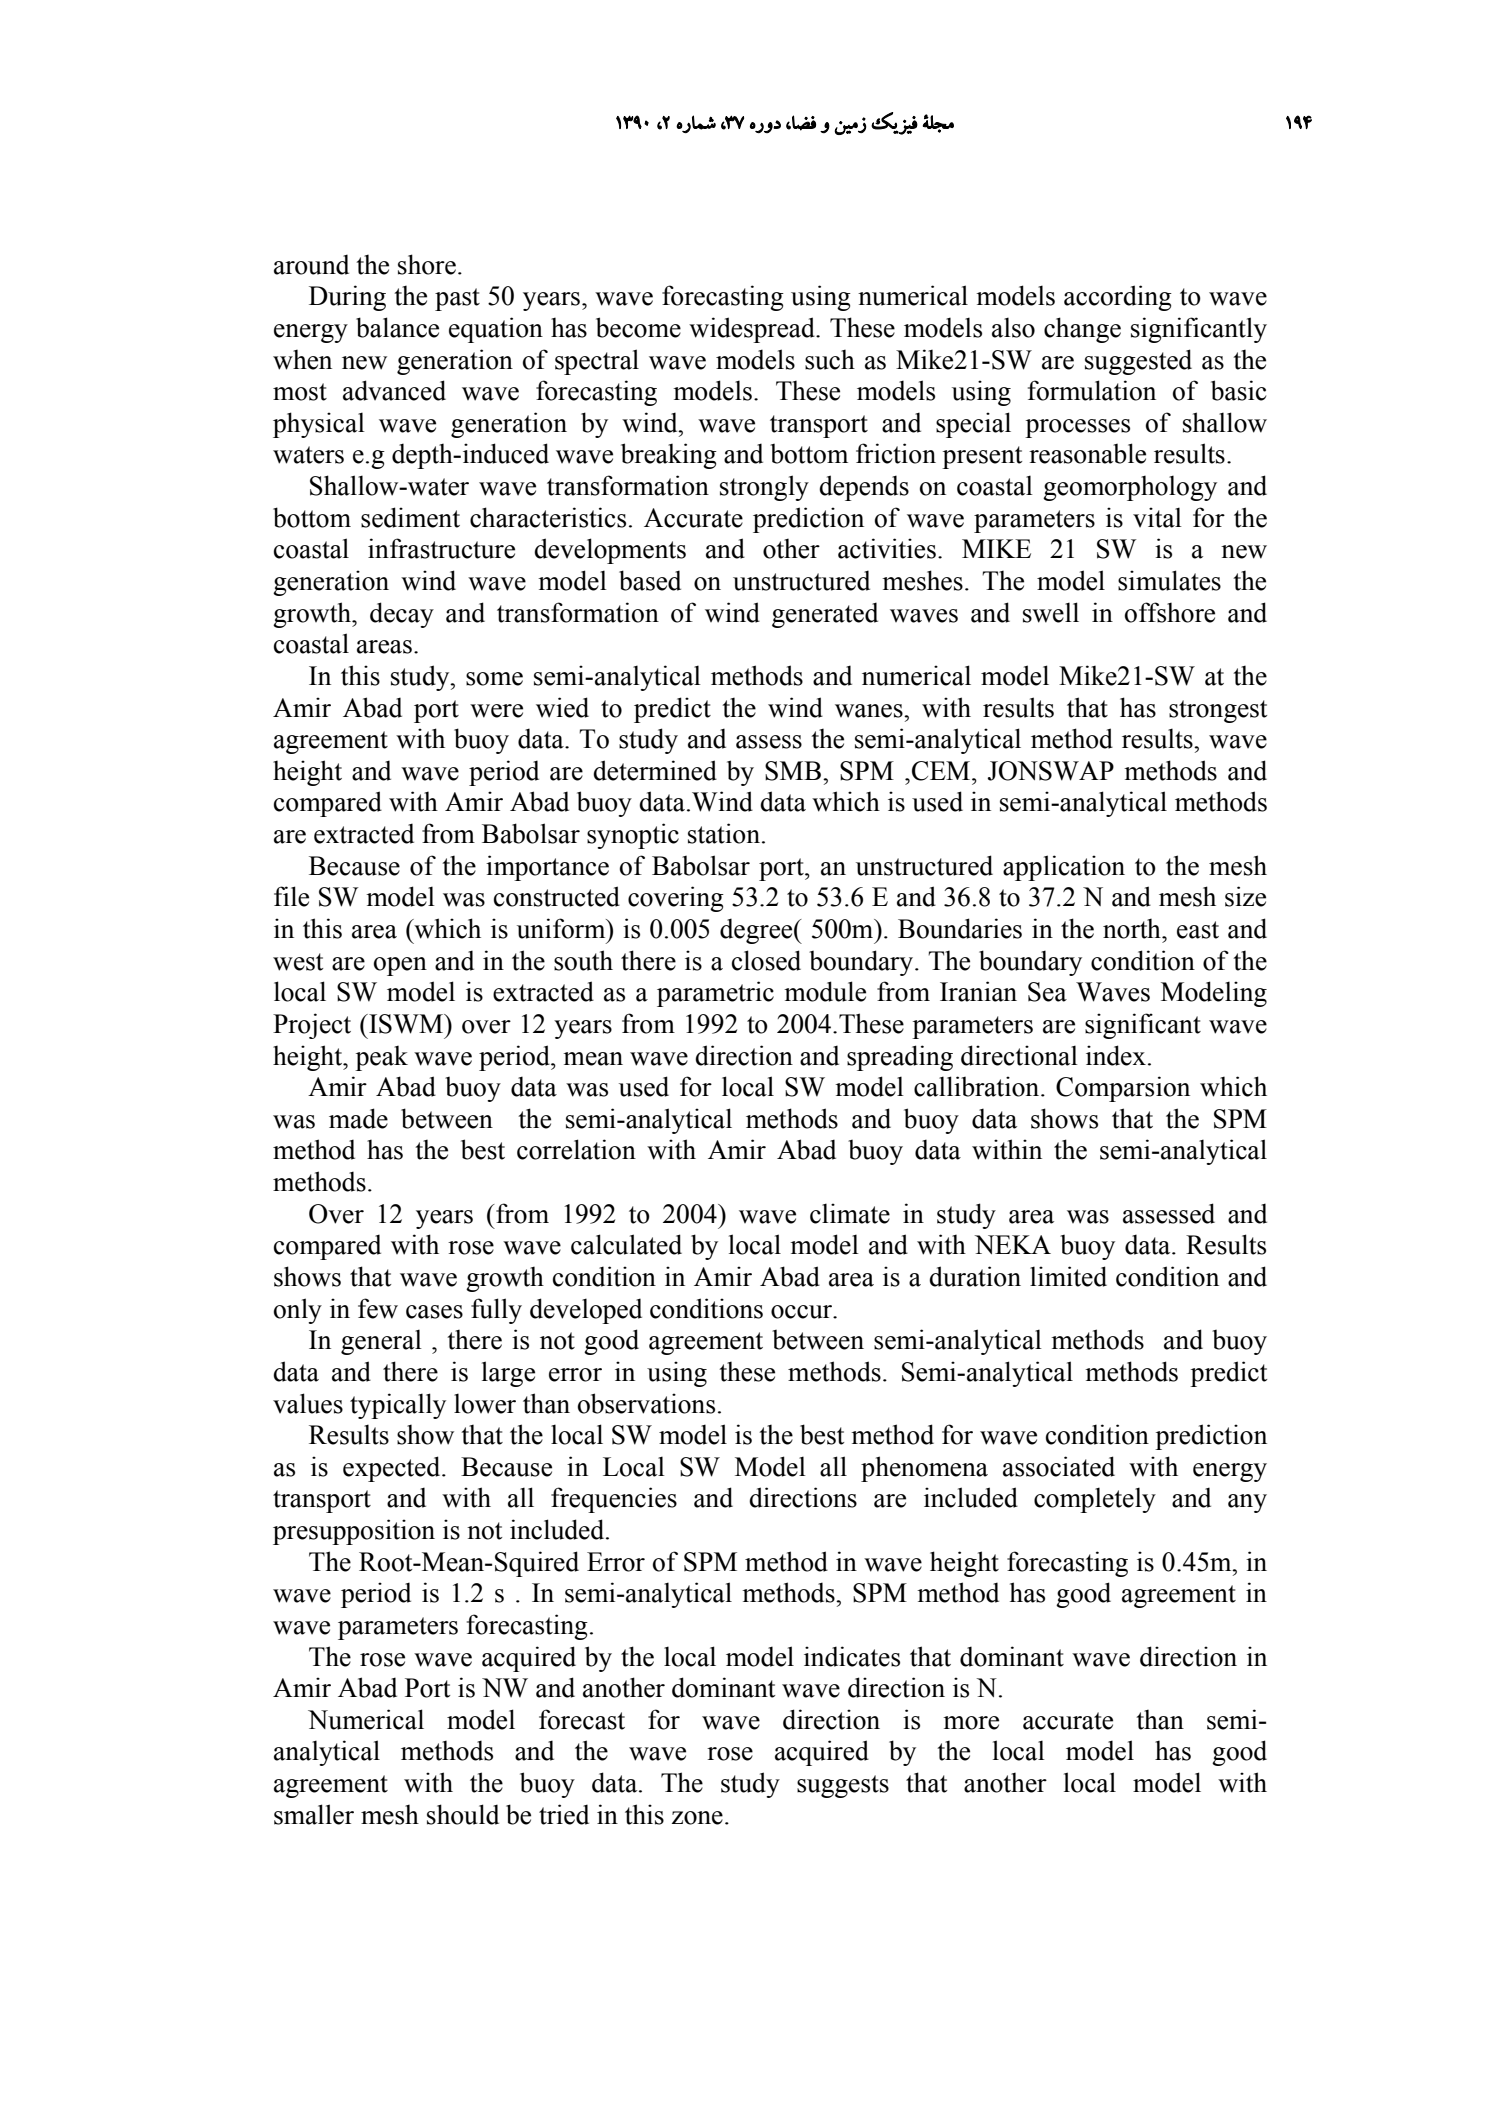 The height and width of the document is (2106, 1489). What do you see at coordinates (1118, 298) in the document?
I see `according` at bounding box center [1118, 298].
